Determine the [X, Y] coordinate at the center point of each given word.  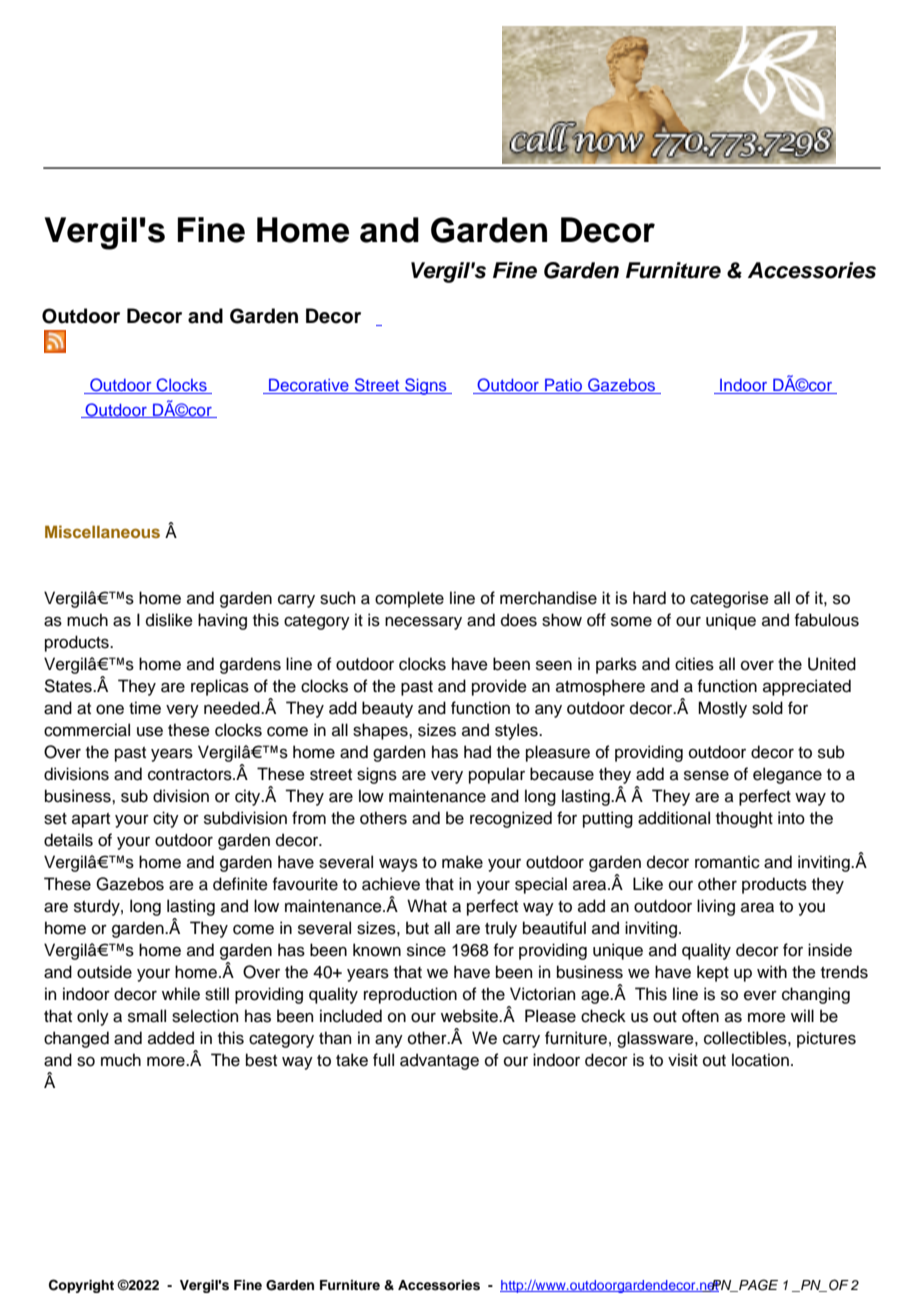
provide [499, 687]
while [181, 994]
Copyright [81, 1286]
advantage [439, 1061]
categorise [729, 599]
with [772, 971]
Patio [564, 386]
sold [767, 708]
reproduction [410, 995]
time [145, 708]
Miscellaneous [102, 531]
